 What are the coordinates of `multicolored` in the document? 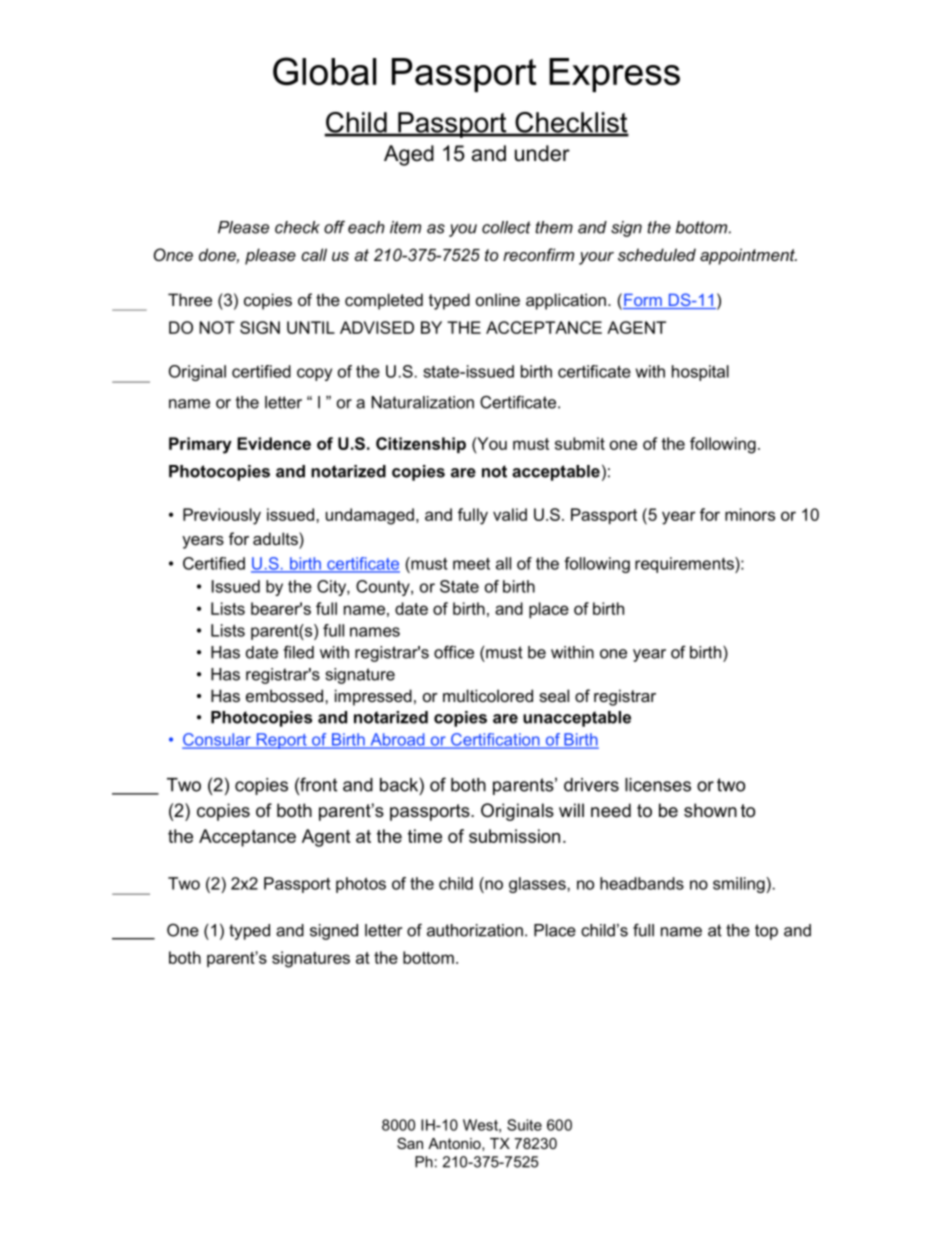 It's located at (488, 695).
